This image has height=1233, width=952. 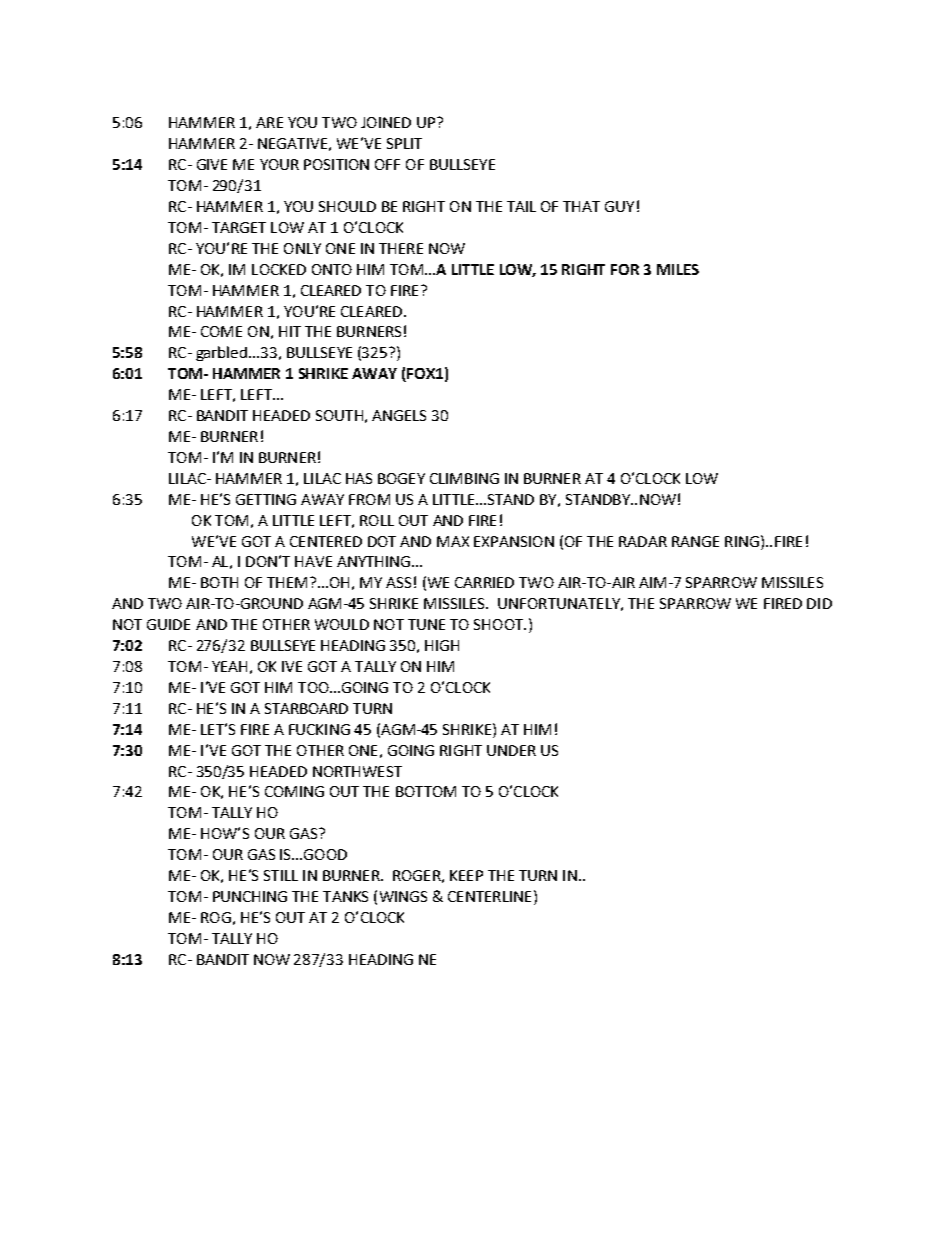 What do you see at coordinates (514, 541) in the image?
I see `EXPANSION` at bounding box center [514, 541].
